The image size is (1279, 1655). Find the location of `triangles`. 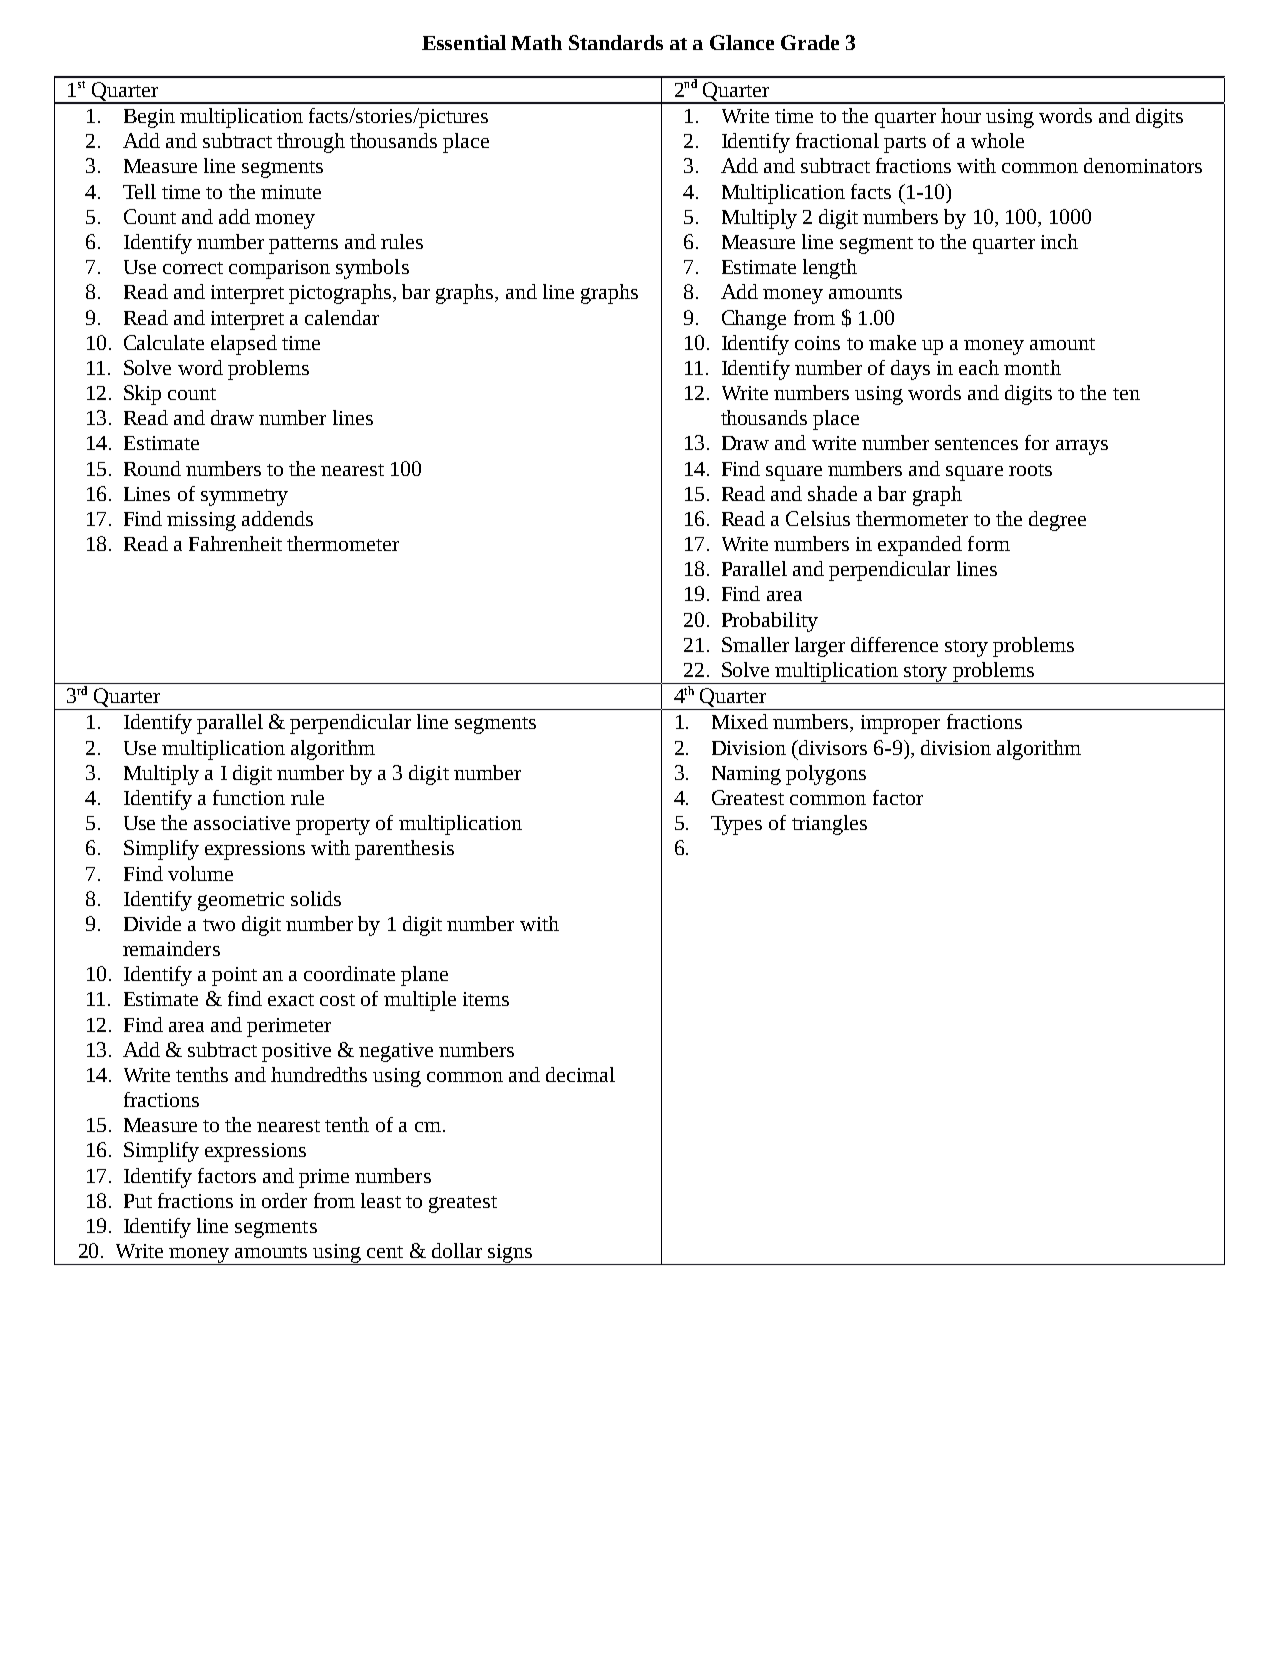

triangles is located at coordinates (829, 825).
